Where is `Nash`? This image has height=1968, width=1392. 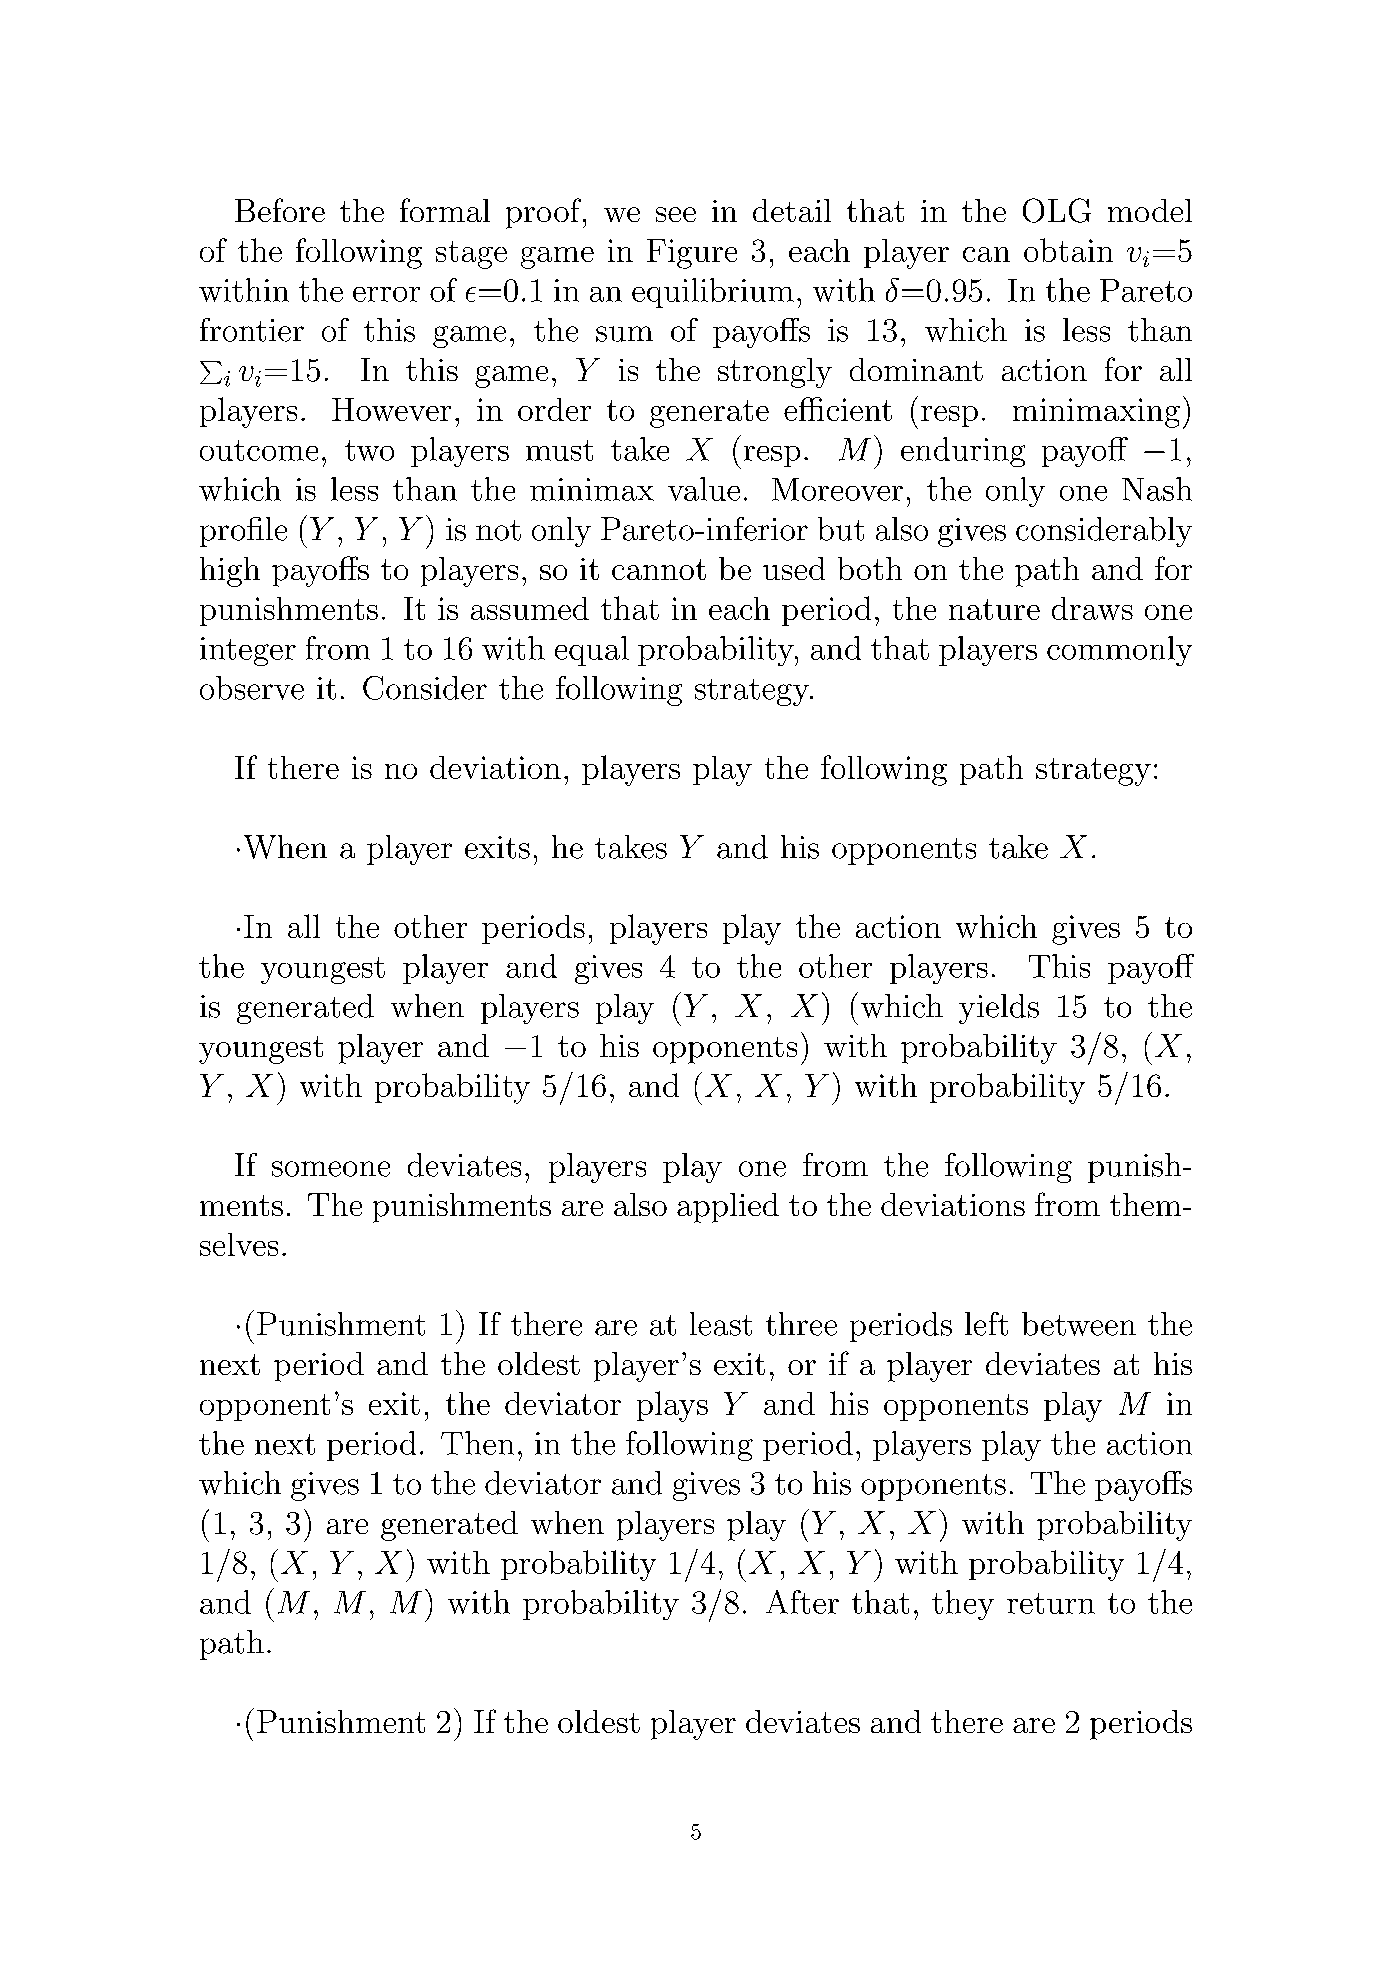 Nash is located at coordinates (1157, 489).
